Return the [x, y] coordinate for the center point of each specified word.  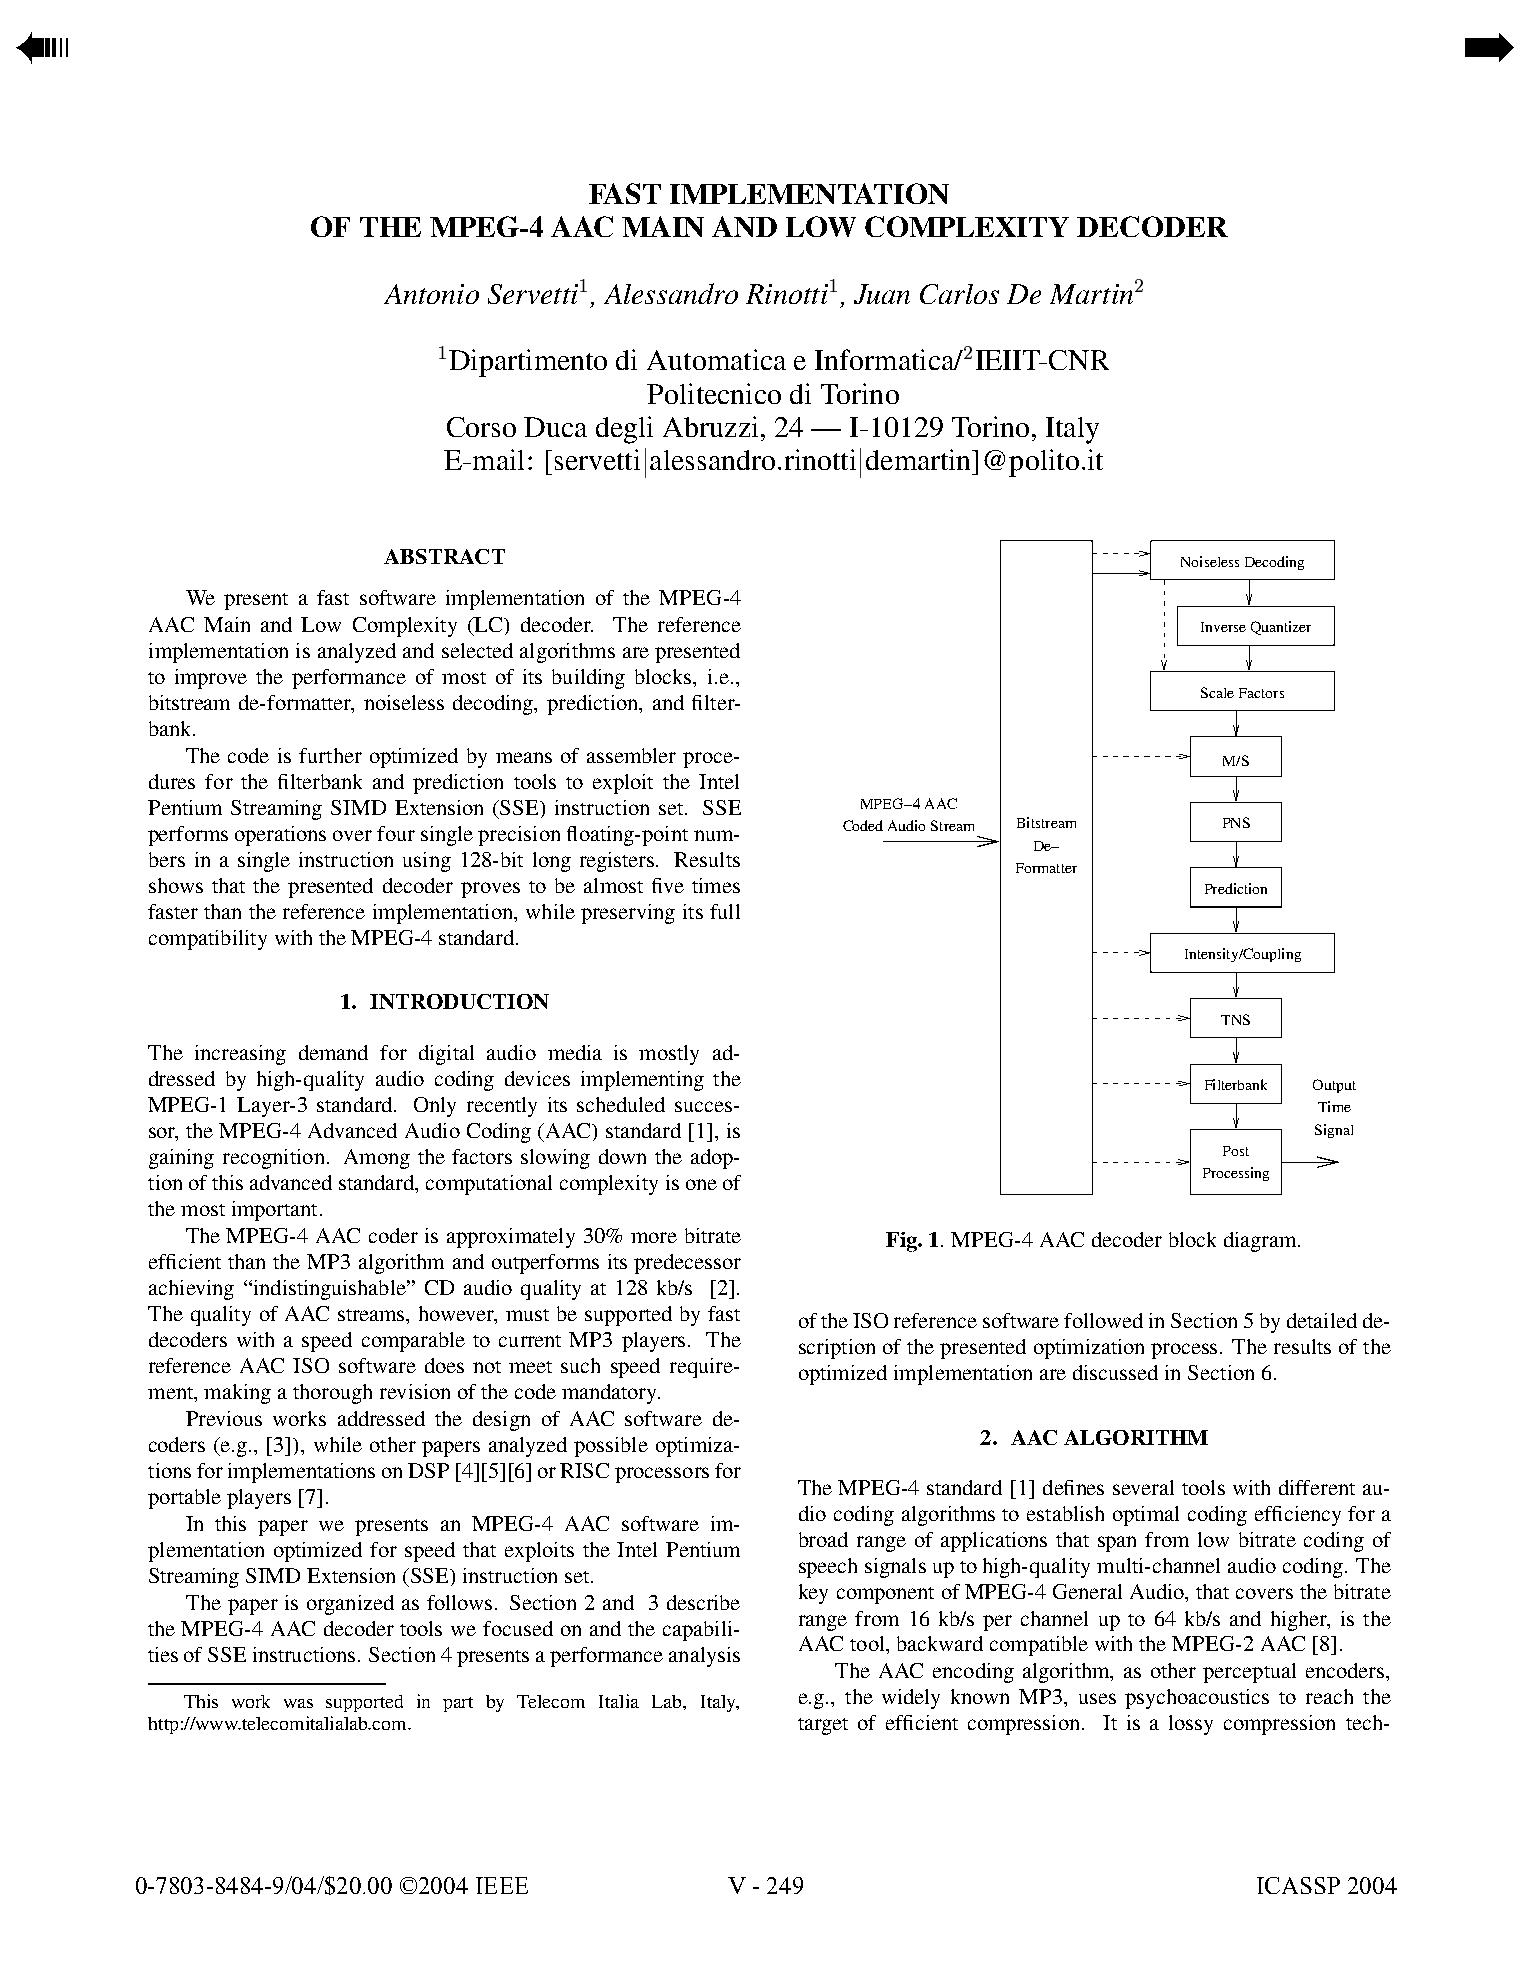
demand [333, 1052]
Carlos [959, 294]
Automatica [716, 359]
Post [1236, 1151]
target [823, 1726]
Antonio [431, 294]
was [298, 1703]
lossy [1191, 1725]
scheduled [621, 1104]
